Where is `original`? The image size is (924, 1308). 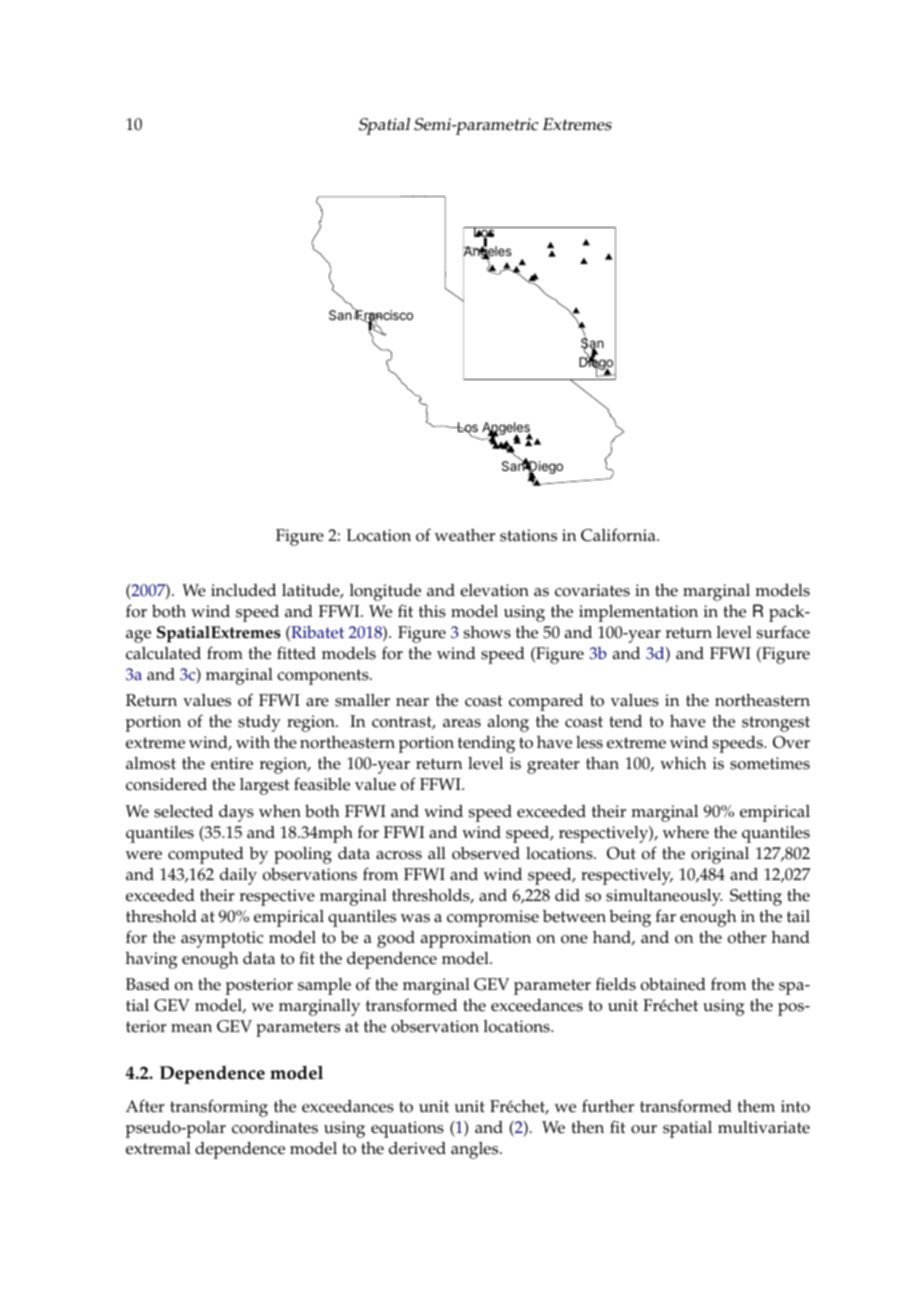
original is located at coordinates (720, 855).
